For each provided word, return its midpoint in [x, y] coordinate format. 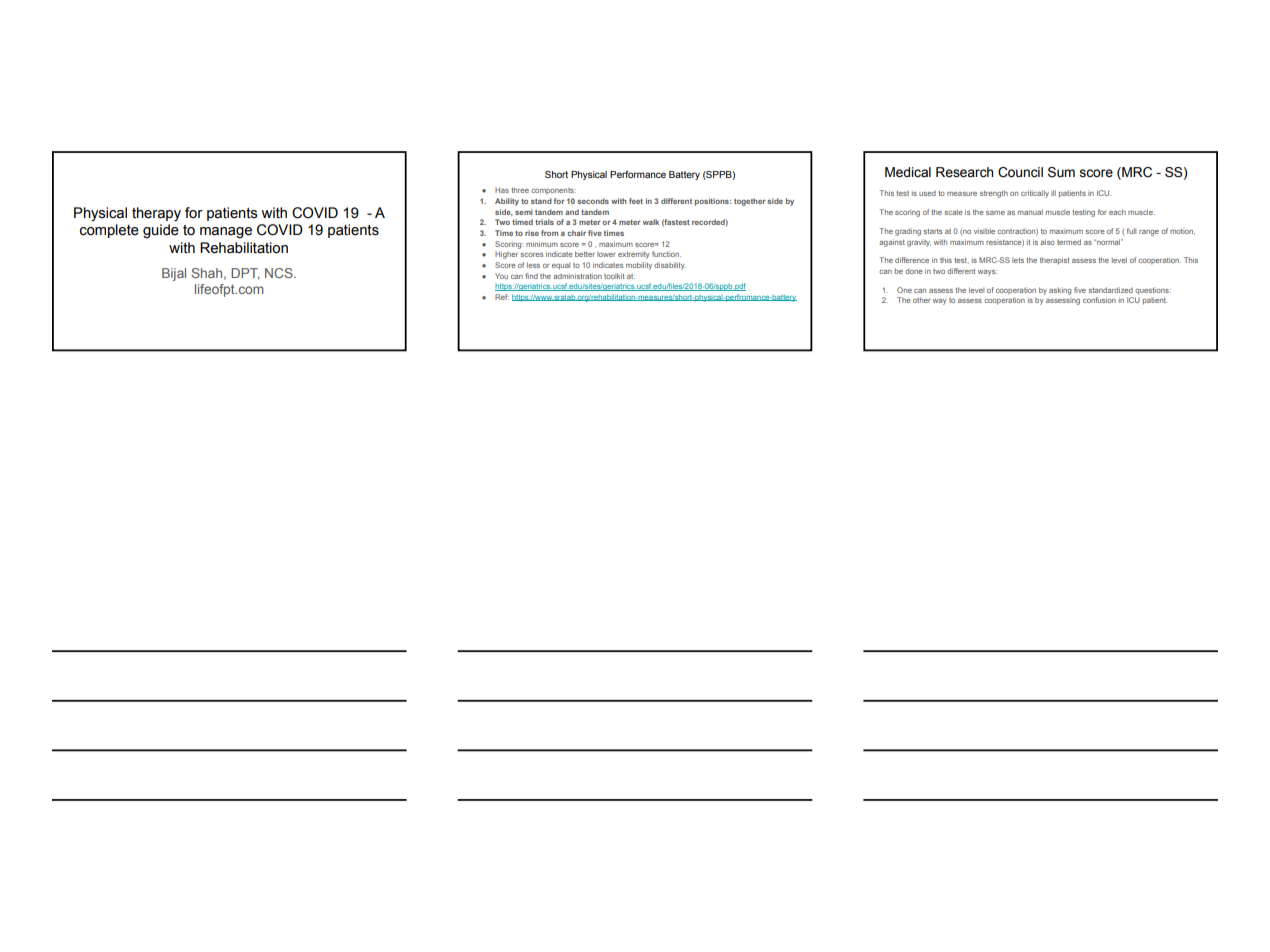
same [995, 213]
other [922, 300]
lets [1018, 260]
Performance [638, 174]
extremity [634, 255]
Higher [506, 255]
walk [651, 222]
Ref [502, 297]
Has [502, 190]
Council [1020, 172]
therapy [156, 214]
